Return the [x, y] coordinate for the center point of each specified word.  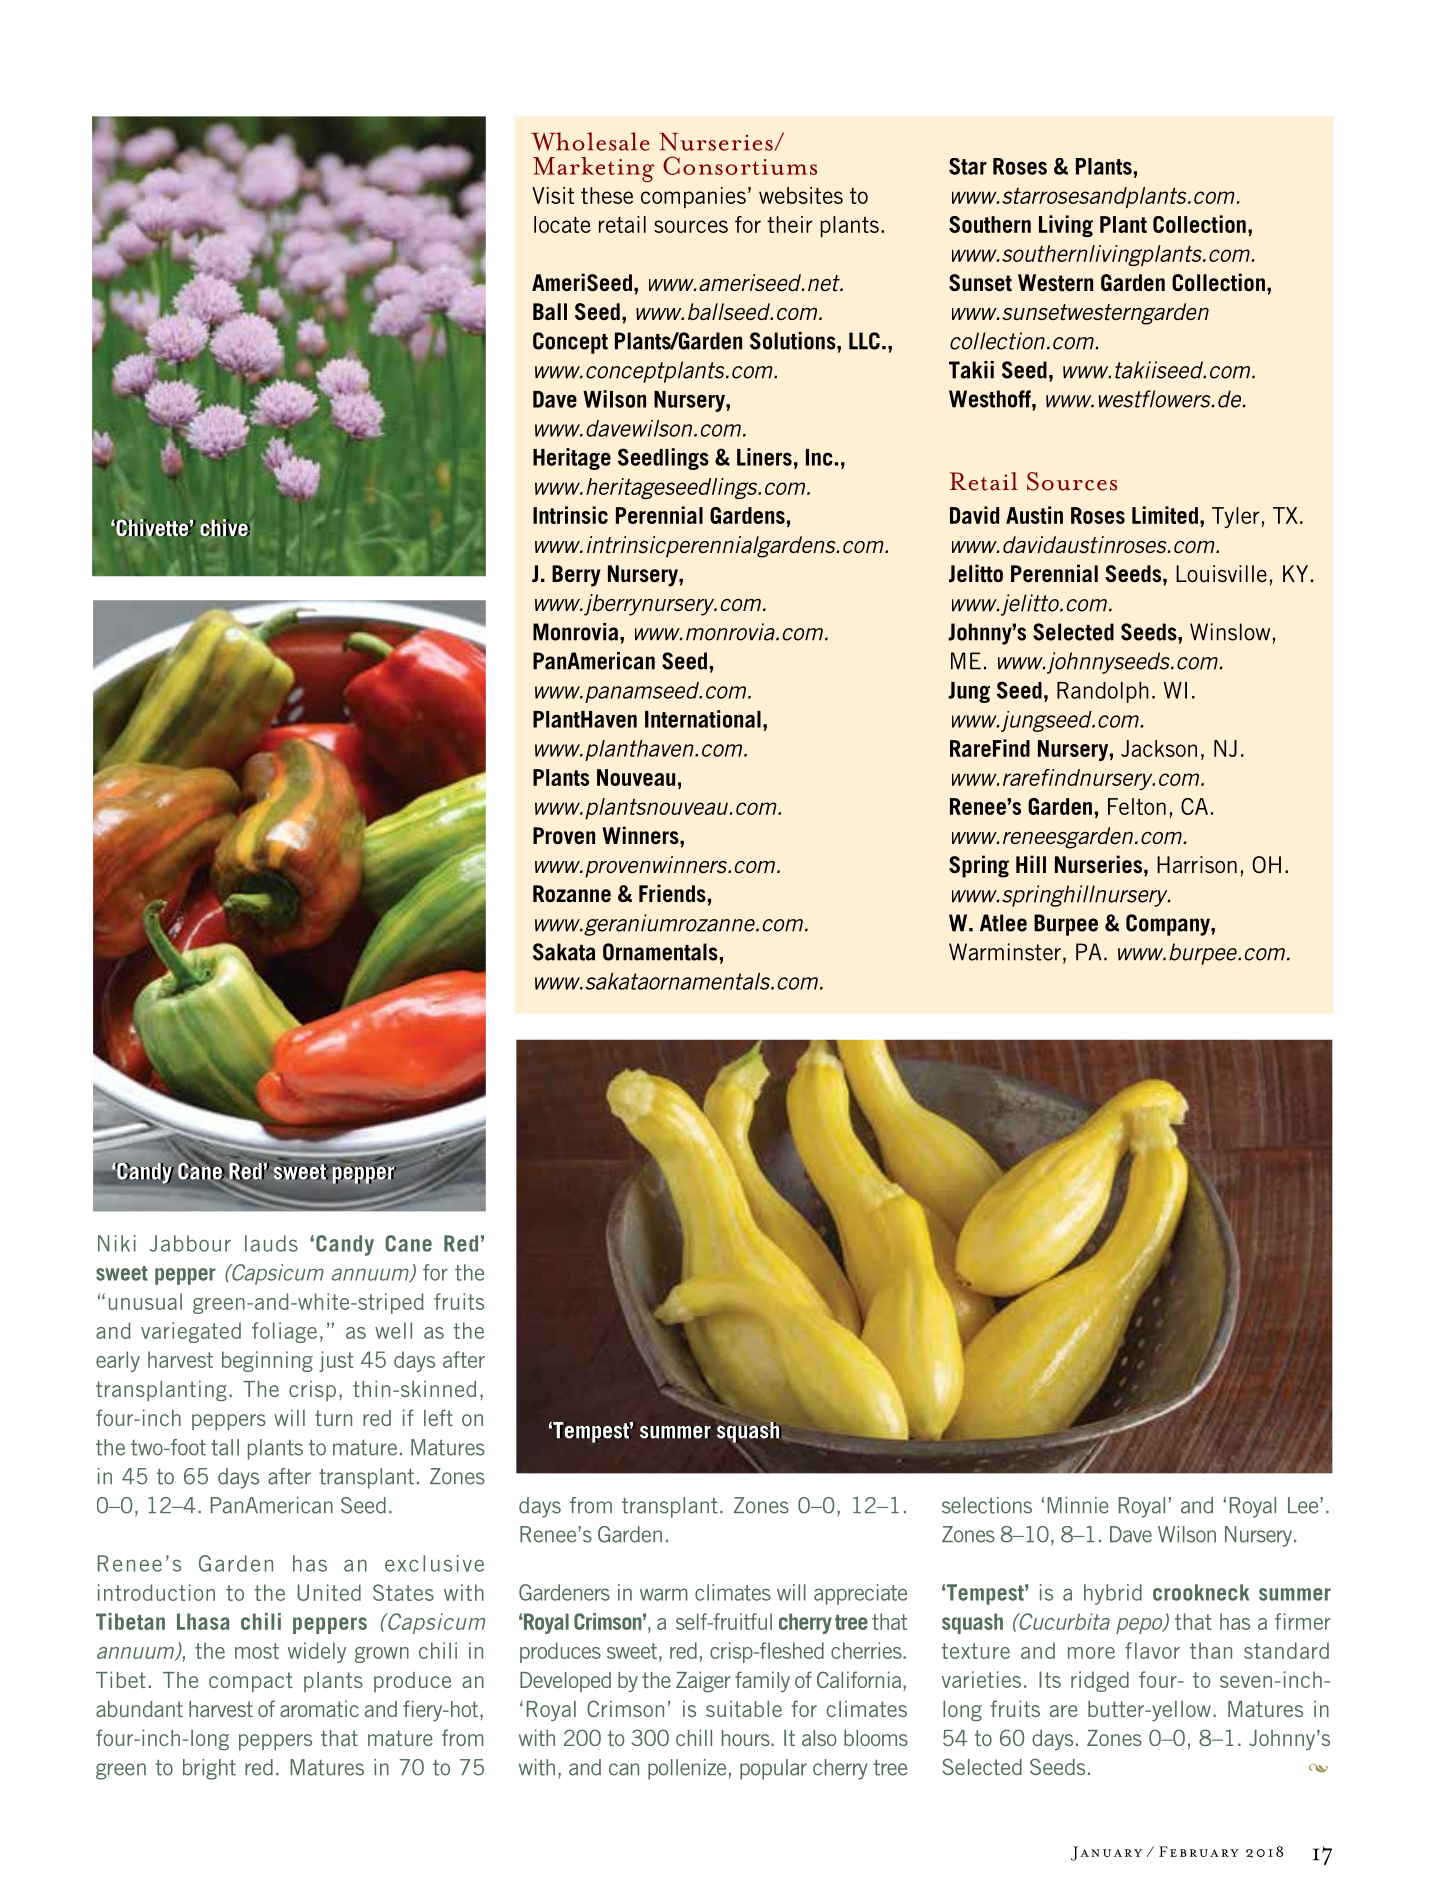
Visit [553, 195]
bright [209, 1769]
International [703, 719]
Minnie [1078, 1505]
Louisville [1221, 573]
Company [1169, 925]
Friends [672, 893]
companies [693, 197]
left [438, 1417]
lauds [271, 1243]
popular [773, 1769]
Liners [764, 457]
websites [801, 195]
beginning [267, 1361]
